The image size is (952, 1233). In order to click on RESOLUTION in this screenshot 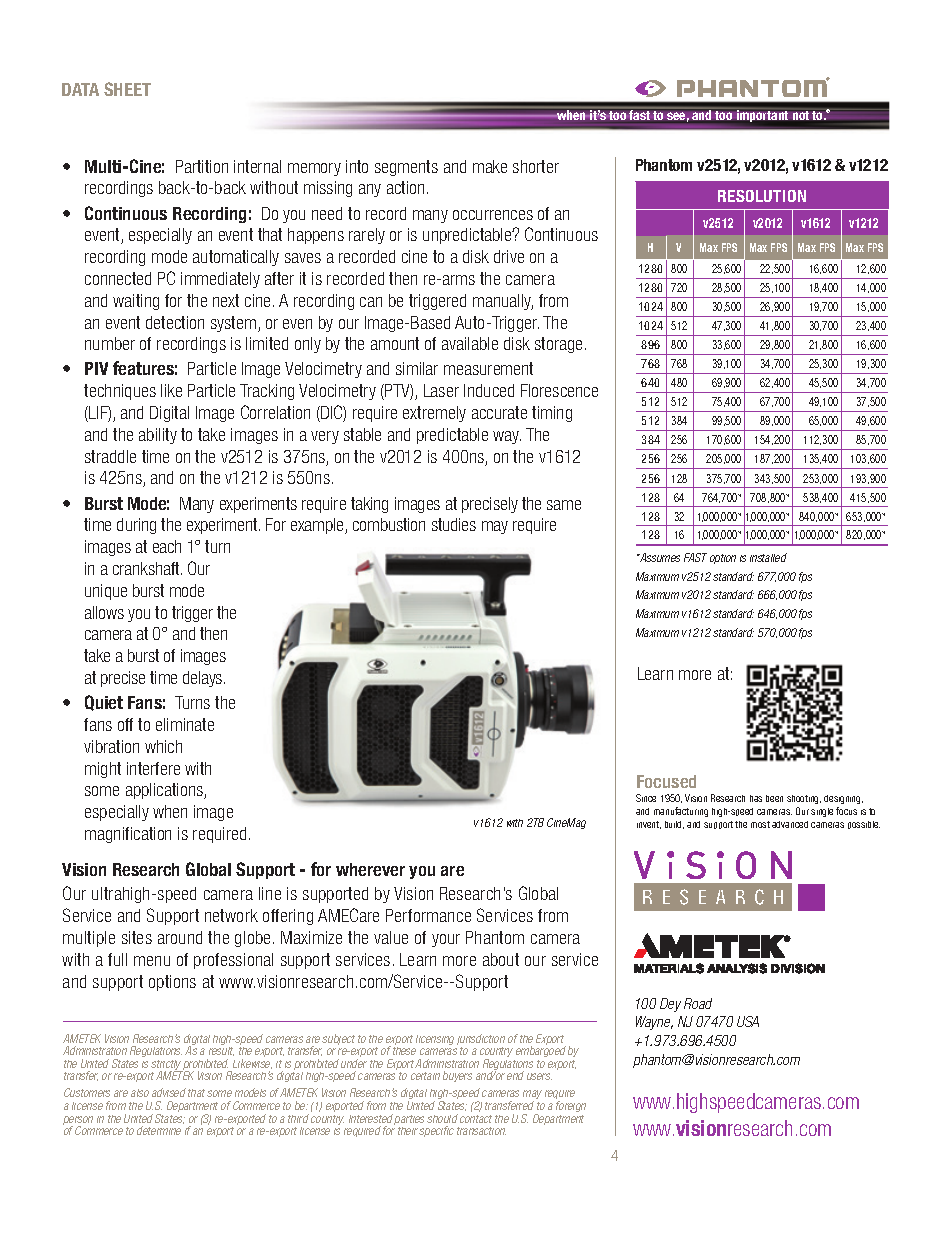, I will do `click(762, 196)`.
